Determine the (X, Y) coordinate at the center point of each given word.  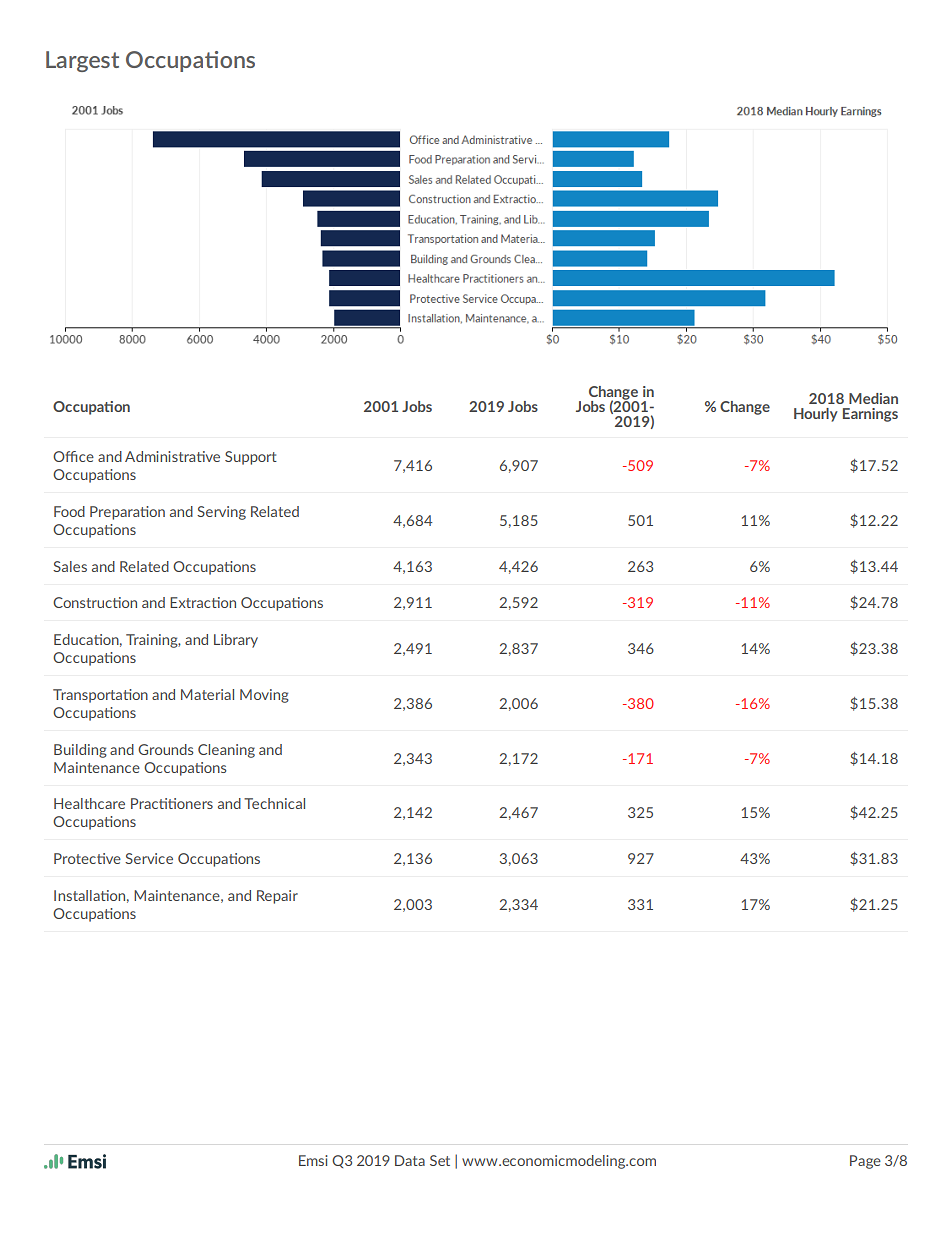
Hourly (816, 415)
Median (873, 398)
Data (410, 1160)
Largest (82, 61)
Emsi (313, 1160)
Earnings (870, 415)
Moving (264, 696)
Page (865, 1162)
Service (149, 858)
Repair (277, 897)
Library (236, 641)
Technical (274, 803)
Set (440, 1160)
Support (251, 458)
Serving (221, 513)
